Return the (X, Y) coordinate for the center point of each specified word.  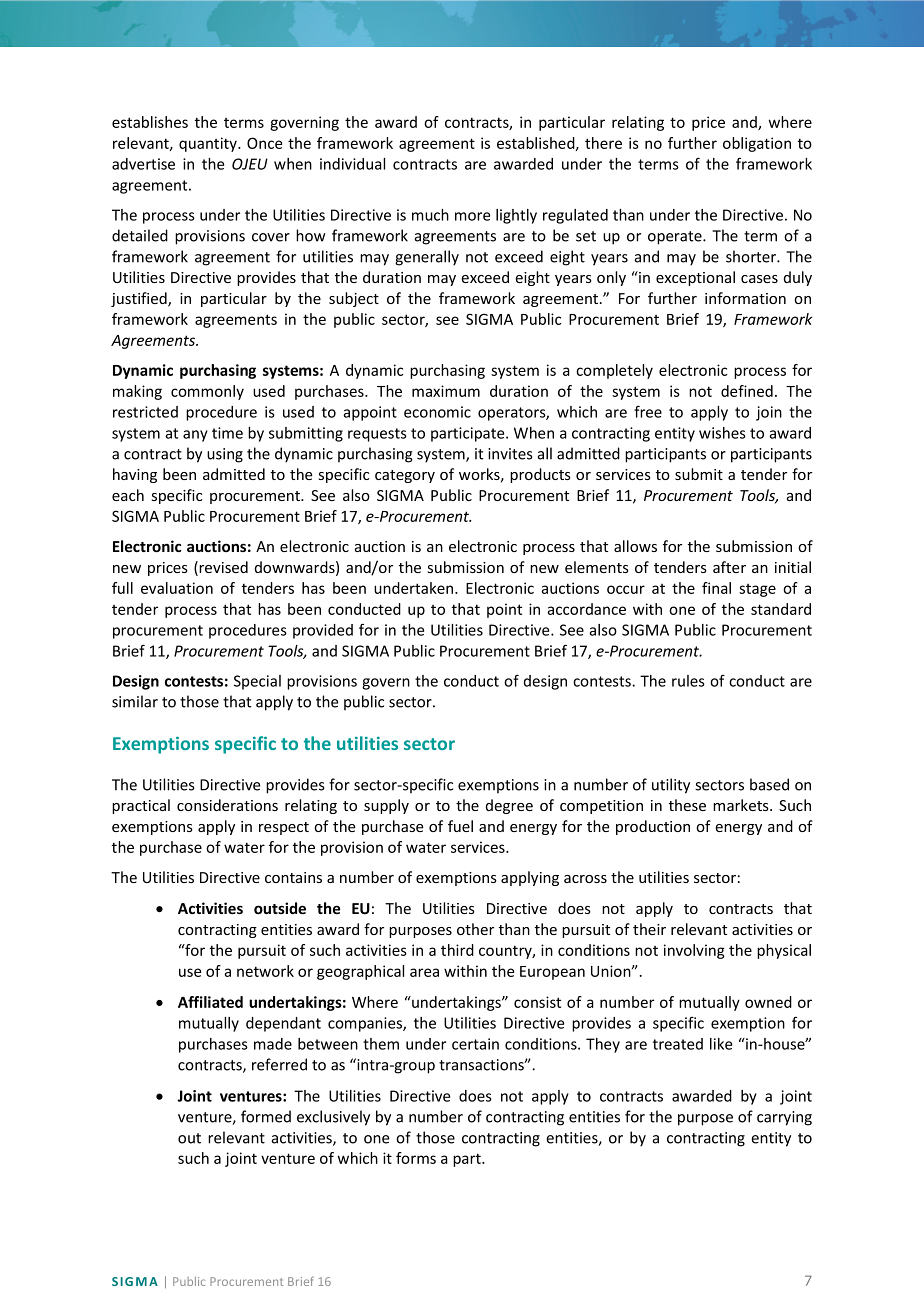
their (649, 929)
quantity (209, 144)
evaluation (177, 588)
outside (280, 908)
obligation (757, 144)
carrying (784, 1118)
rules (688, 681)
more (472, 216)
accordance (586, 609)
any (195, 436)
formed (266, 1116)
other (475, 929)
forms (416, 1158)
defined (747, 391)
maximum (446, 391)
